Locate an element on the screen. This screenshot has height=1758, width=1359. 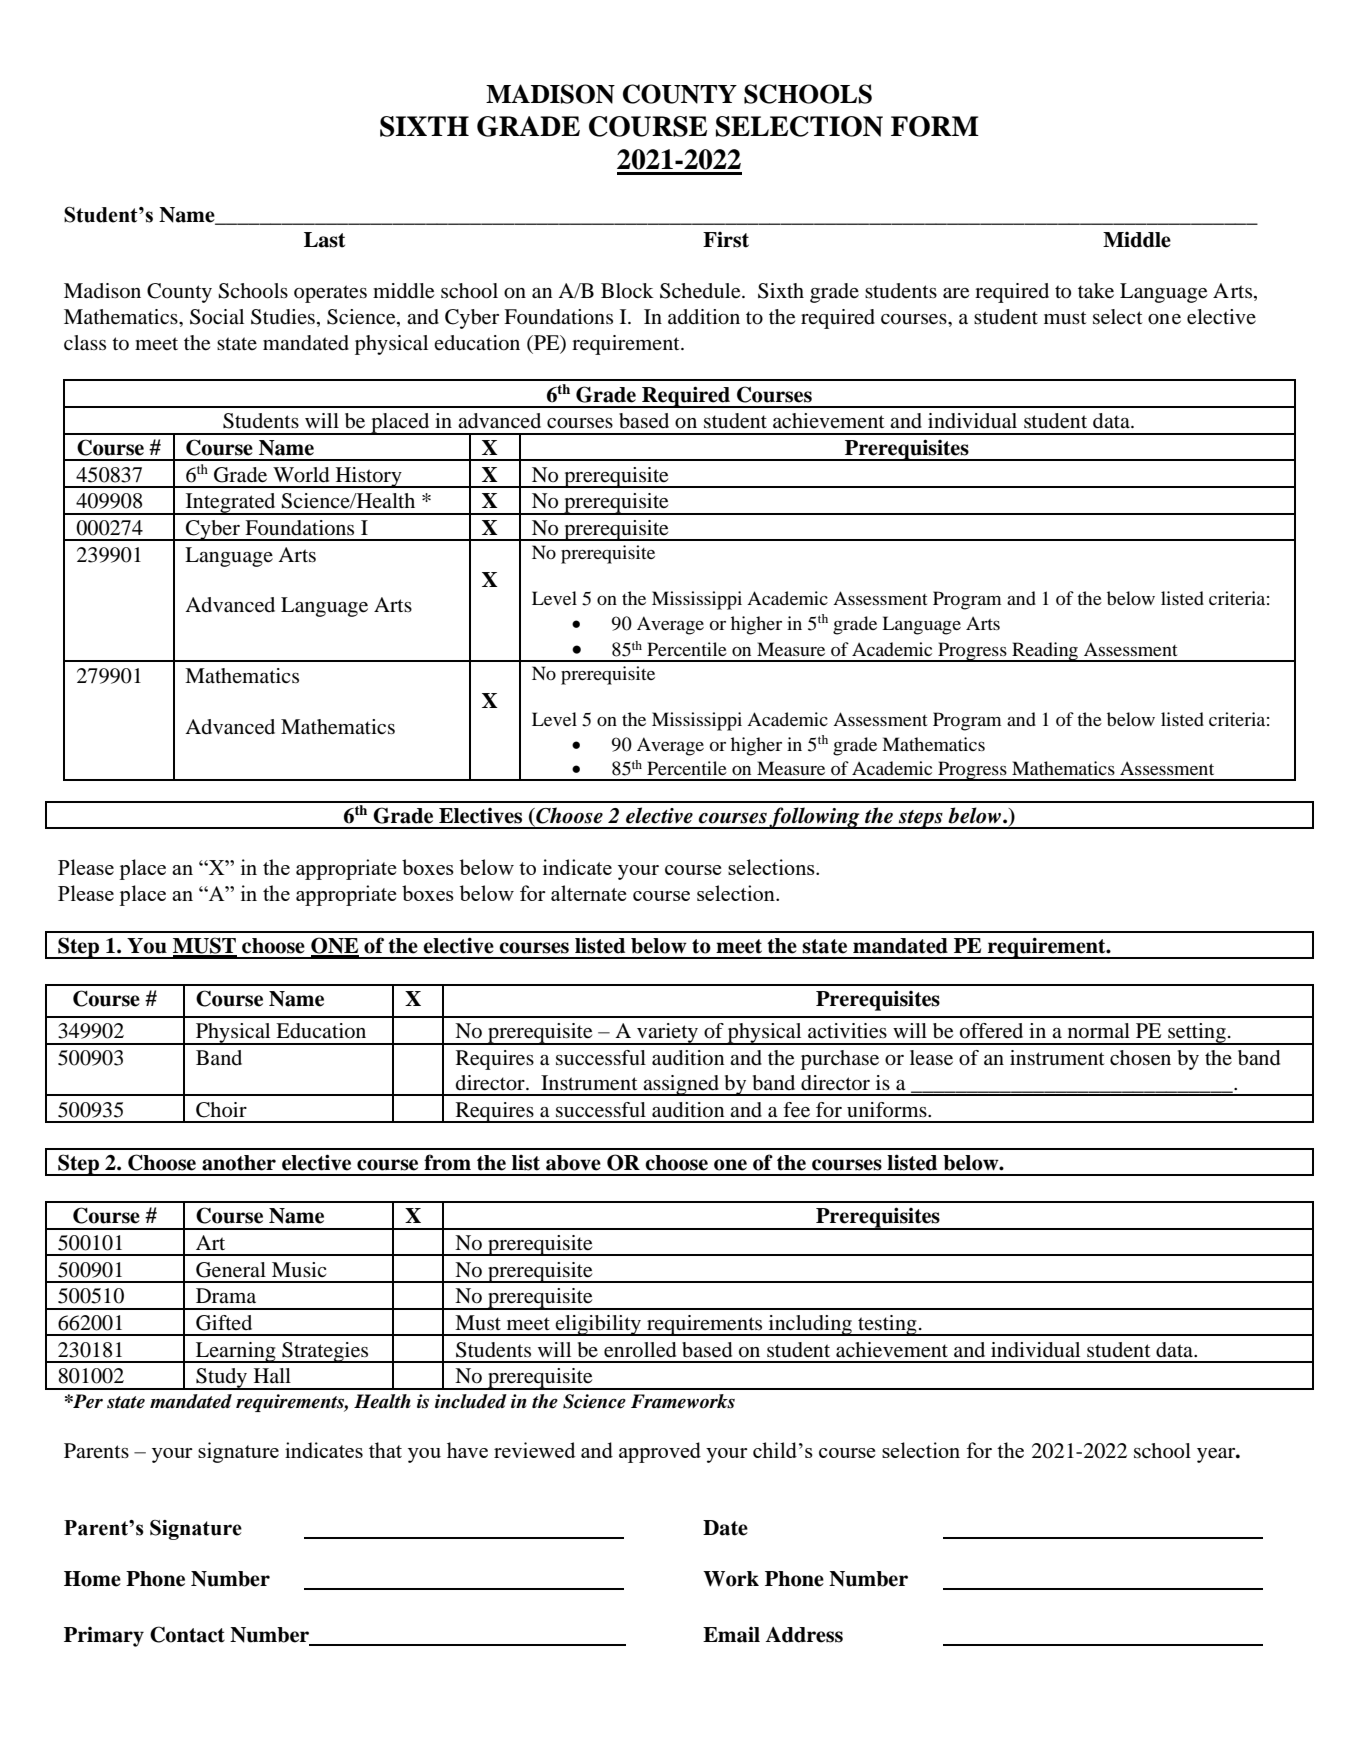
following is located at coordinates (815, 818).
